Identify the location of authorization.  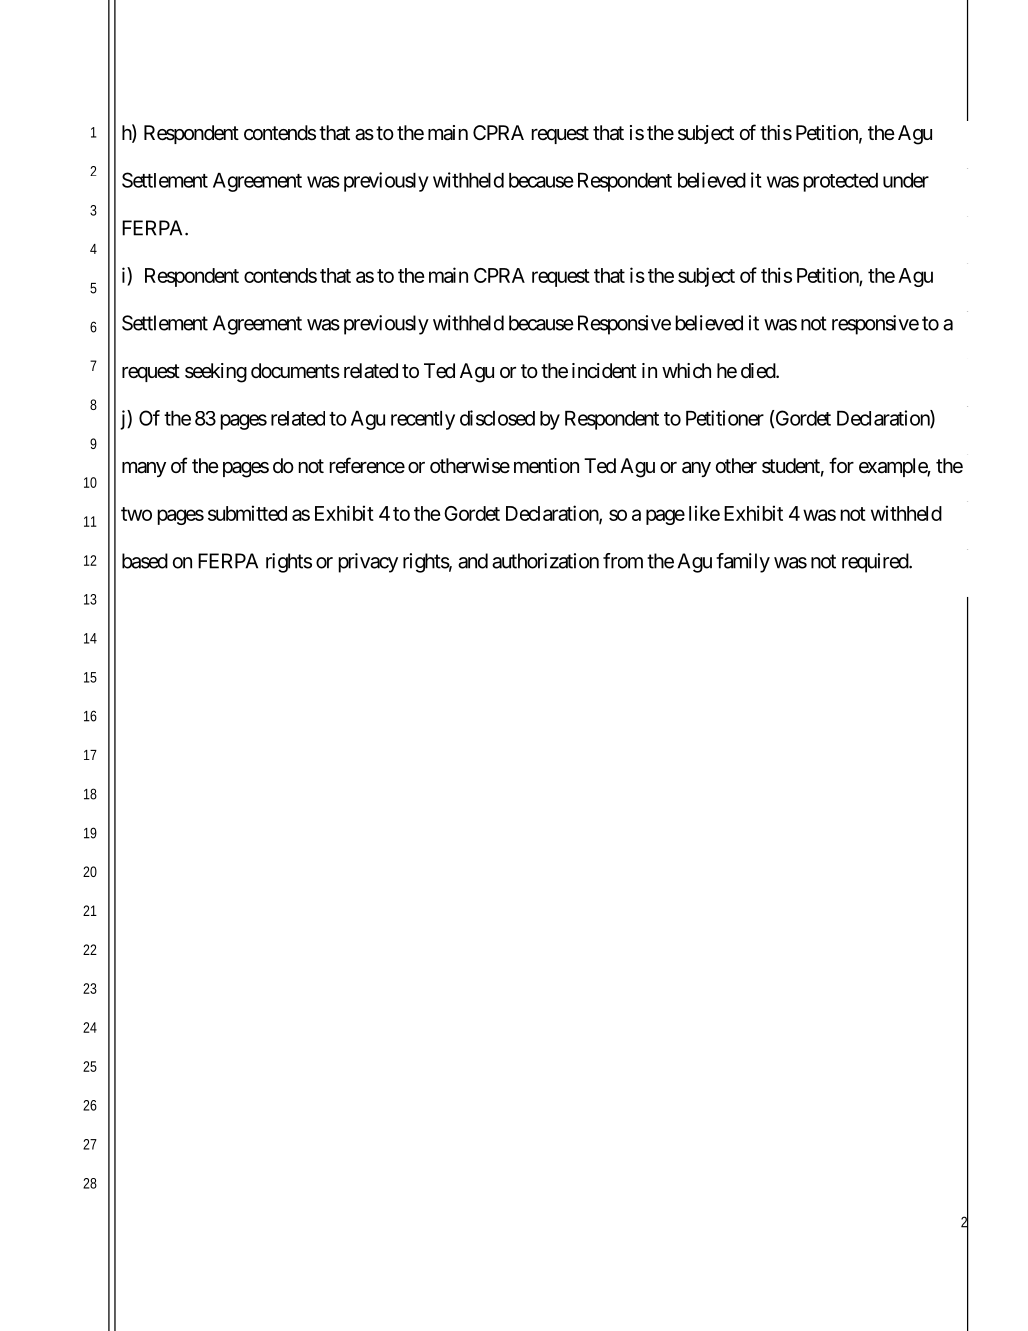
(545, 561).
